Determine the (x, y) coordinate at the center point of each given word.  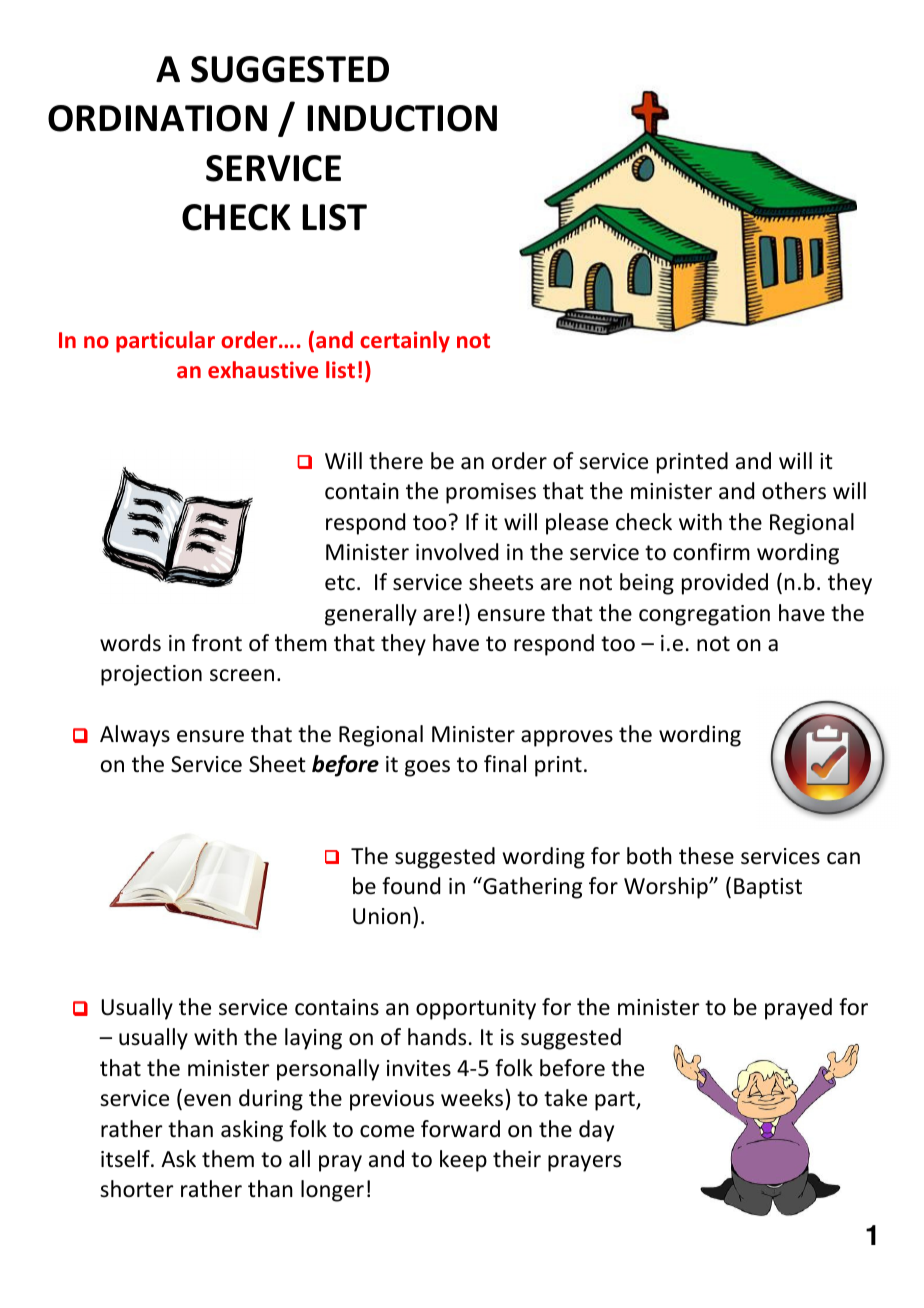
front (217, 643)
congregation (704, 615)
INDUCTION (402, 118)
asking (252, 1131)
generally (371, 615)
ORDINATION (157, 118)
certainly (405, 342)
